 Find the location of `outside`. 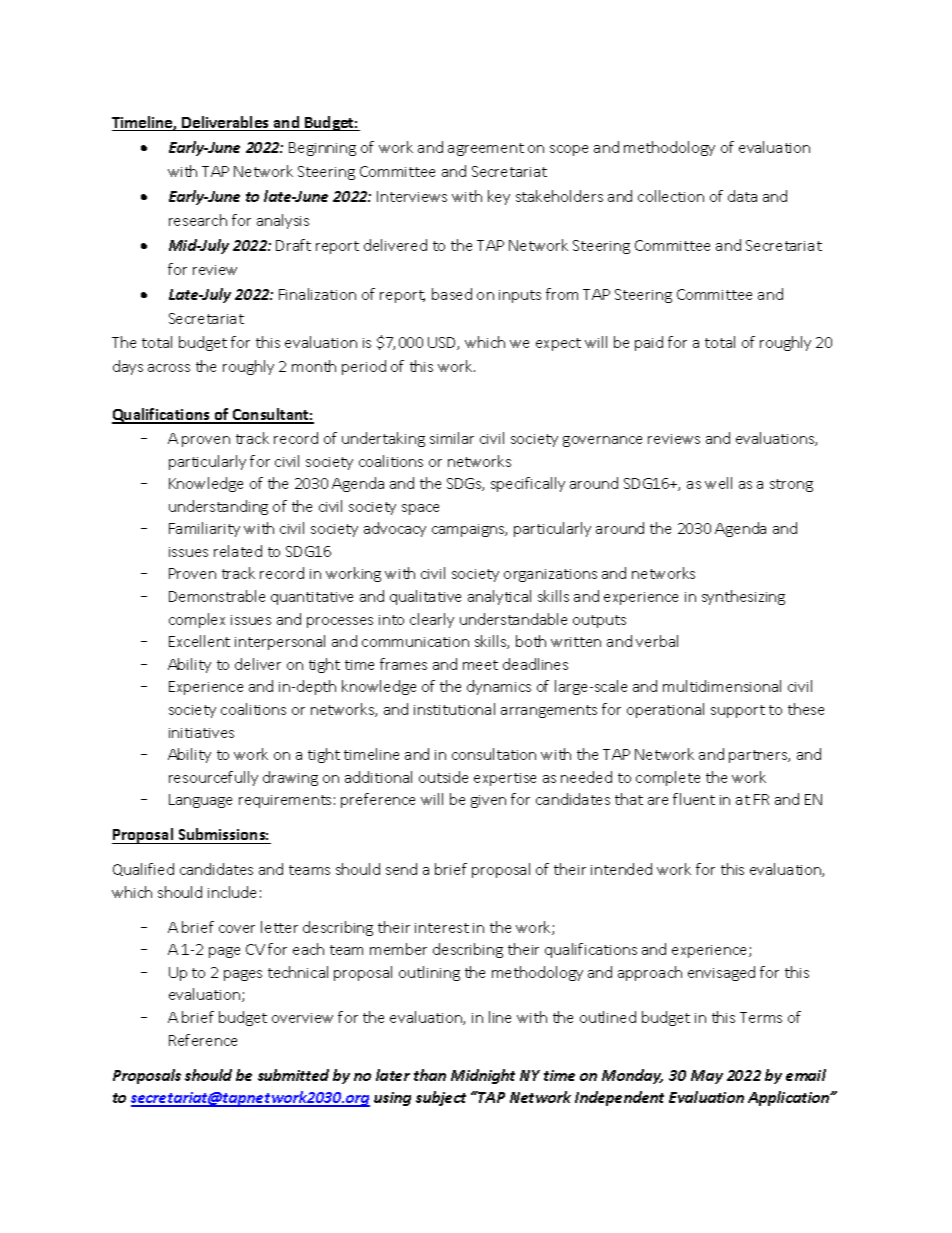

outside is located at coordinates (443, 777).
